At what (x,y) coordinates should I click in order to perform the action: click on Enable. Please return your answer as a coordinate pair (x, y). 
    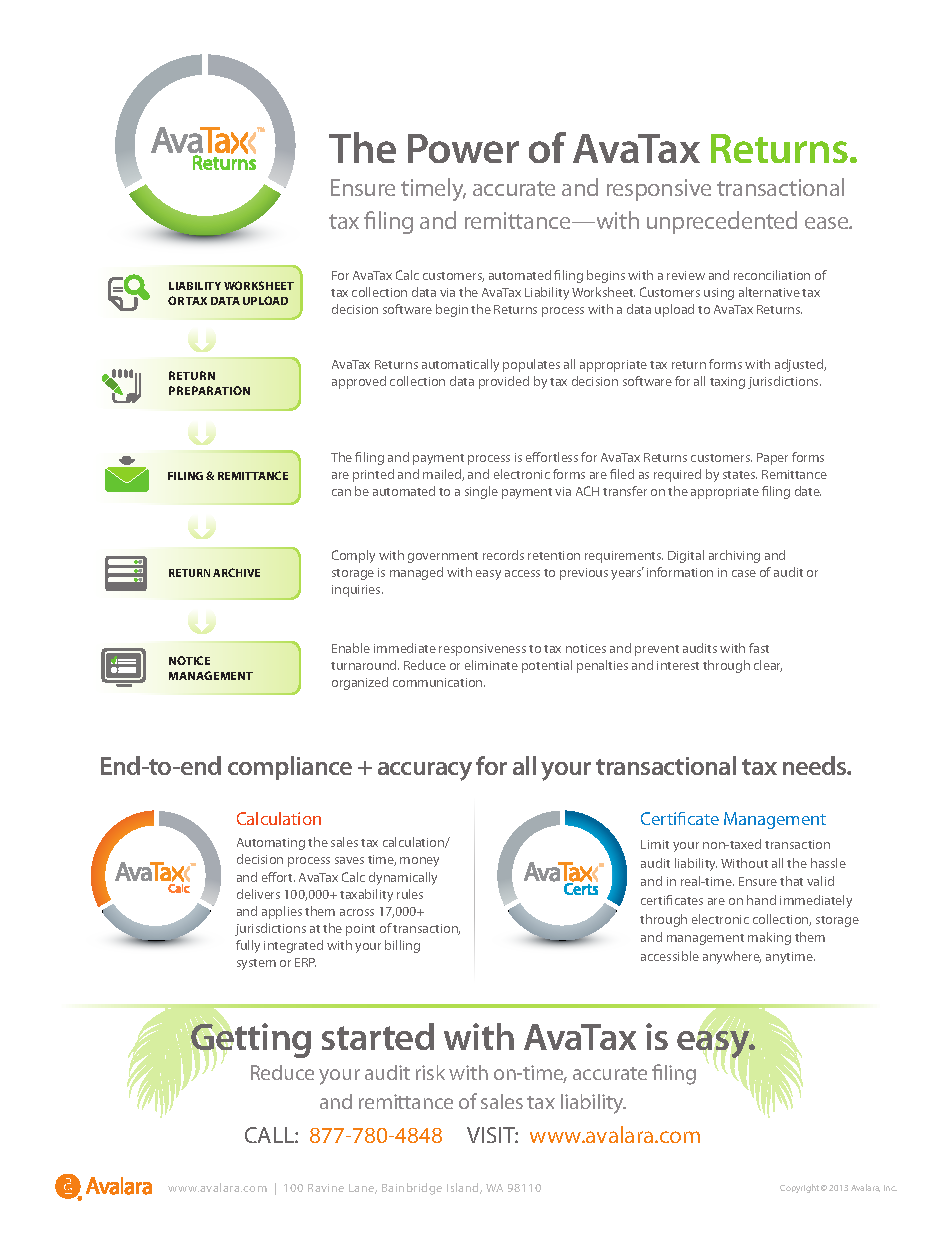
    Looking at the image, I should click on (351, 648).
